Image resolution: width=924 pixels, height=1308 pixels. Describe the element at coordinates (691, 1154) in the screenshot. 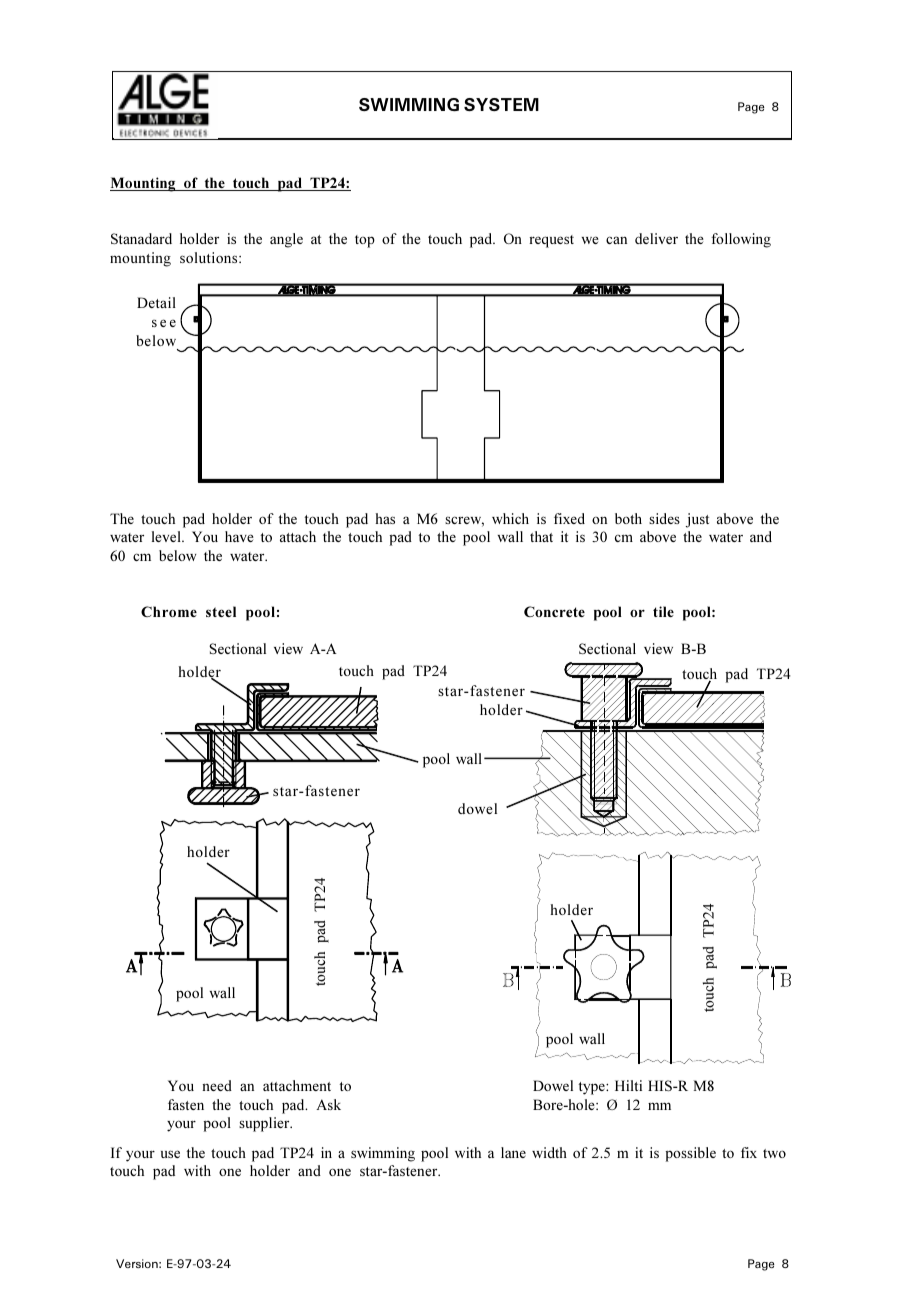

I see `possible` at that location.
